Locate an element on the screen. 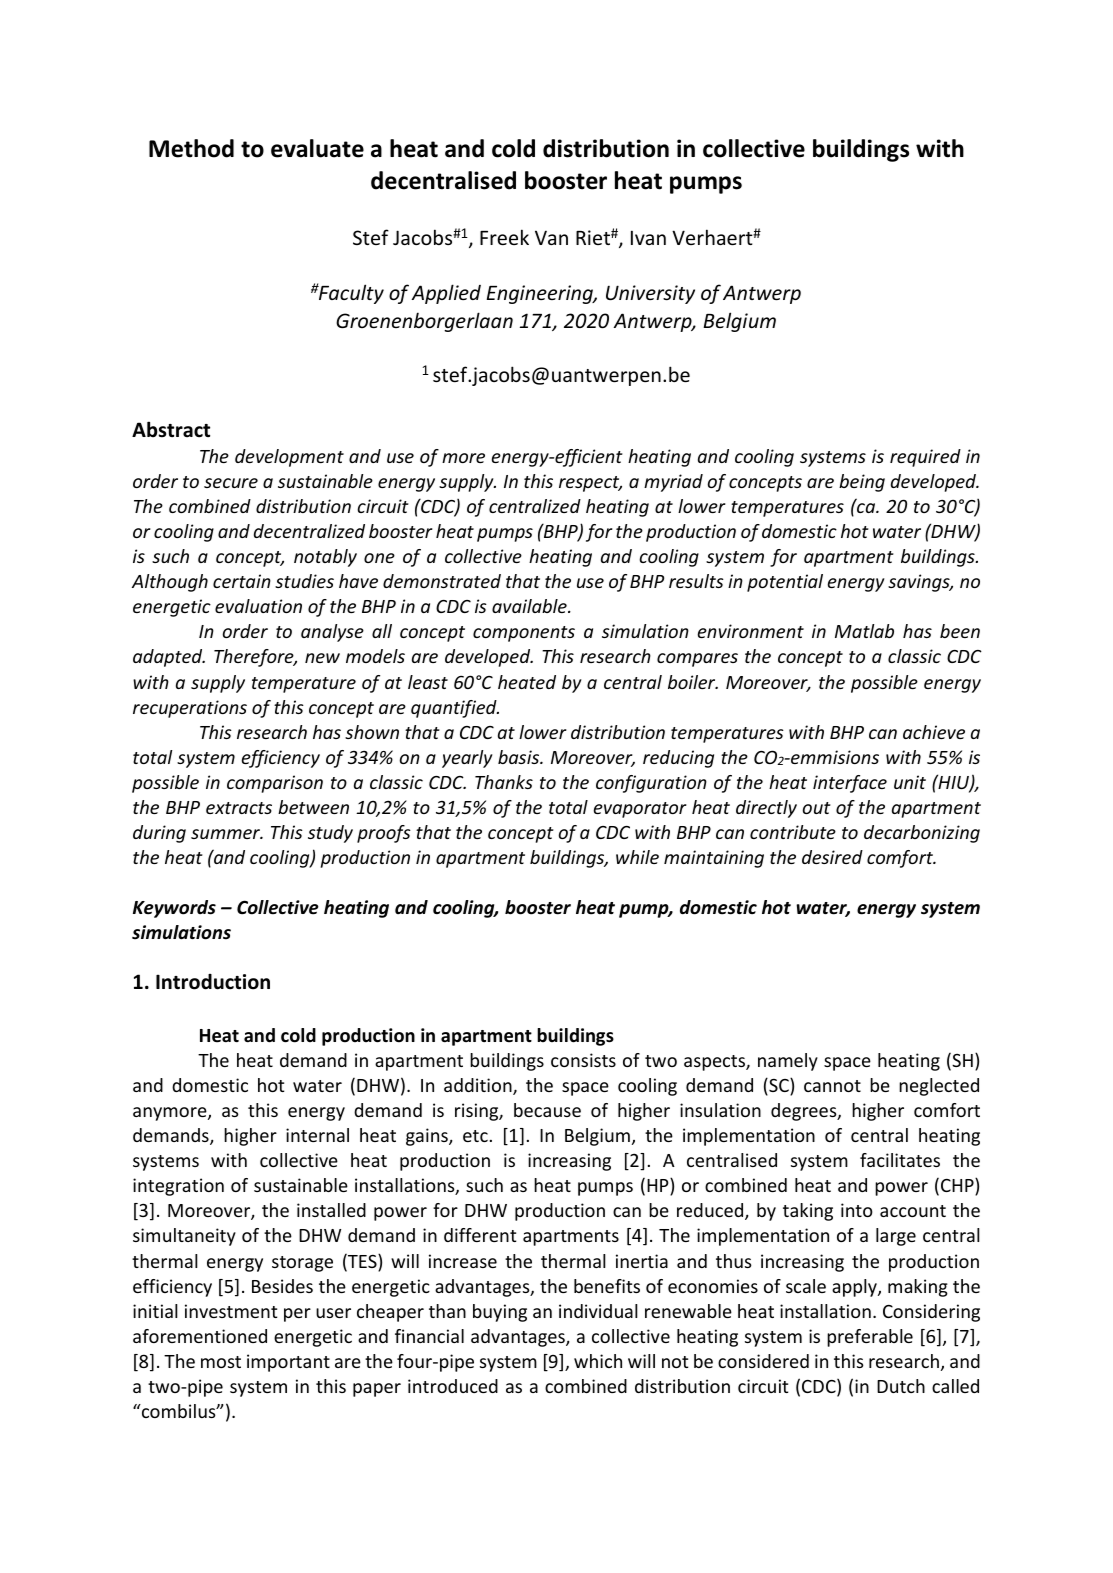  which is located at coordinates (598, 1361).
